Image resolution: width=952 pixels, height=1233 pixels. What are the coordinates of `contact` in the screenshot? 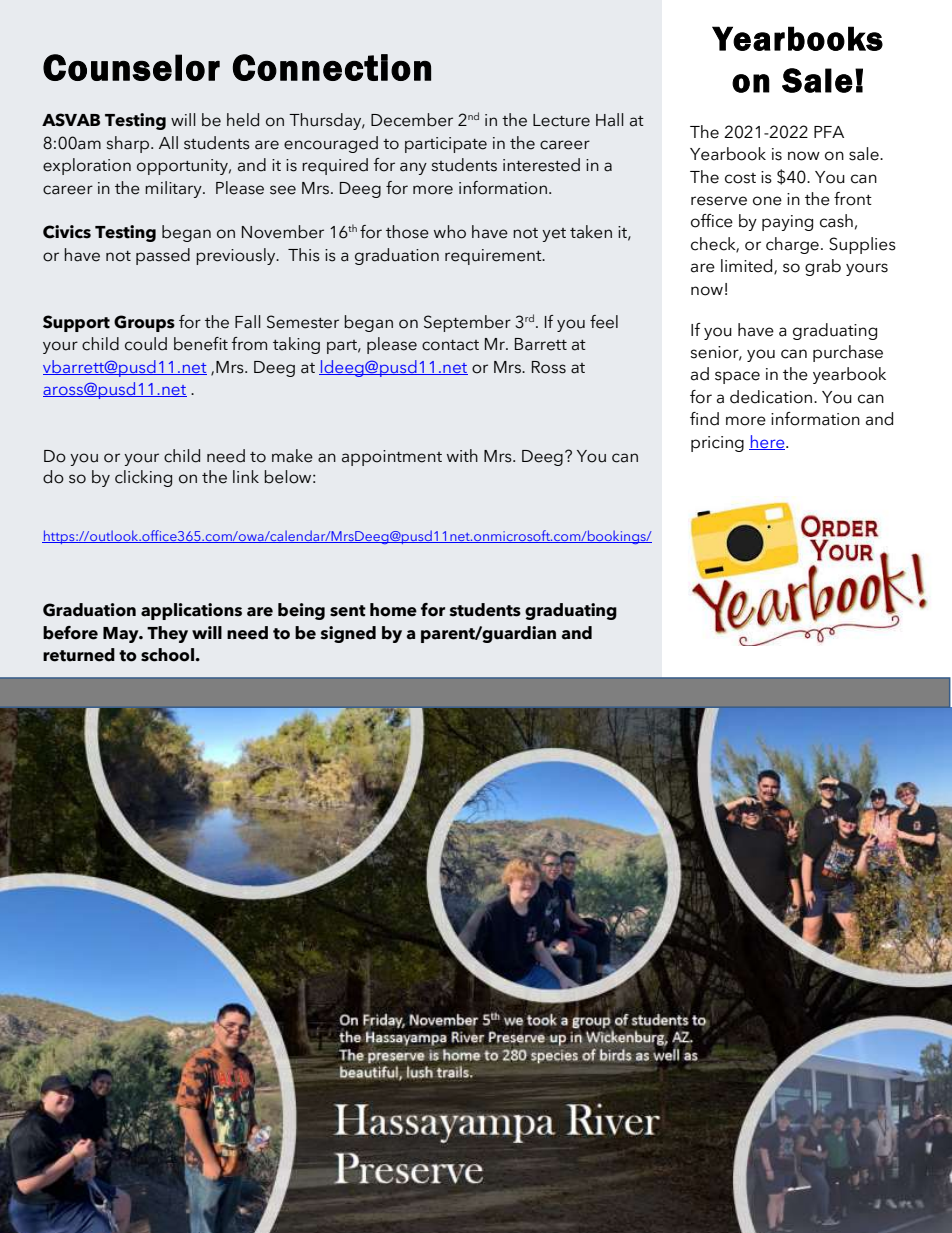 It's located at (450, 345).
